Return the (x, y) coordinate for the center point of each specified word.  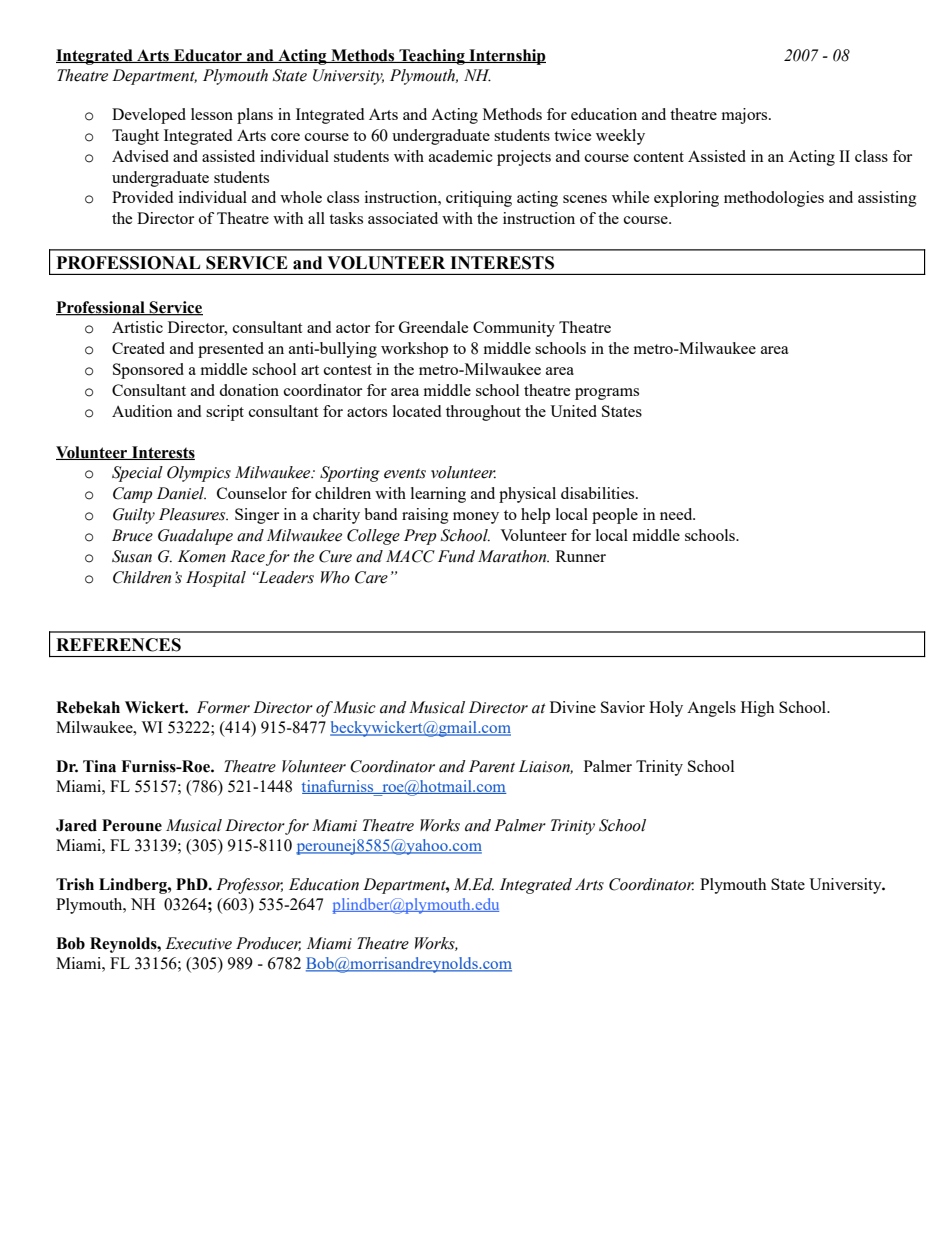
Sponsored (148, 371)
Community (514, 329)
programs (607, 394)
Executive (198, 943)
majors (746, 116)
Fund (456, 556)
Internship (506, 57)
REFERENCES (118, 645)
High (757, 709)
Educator (208, 56)
